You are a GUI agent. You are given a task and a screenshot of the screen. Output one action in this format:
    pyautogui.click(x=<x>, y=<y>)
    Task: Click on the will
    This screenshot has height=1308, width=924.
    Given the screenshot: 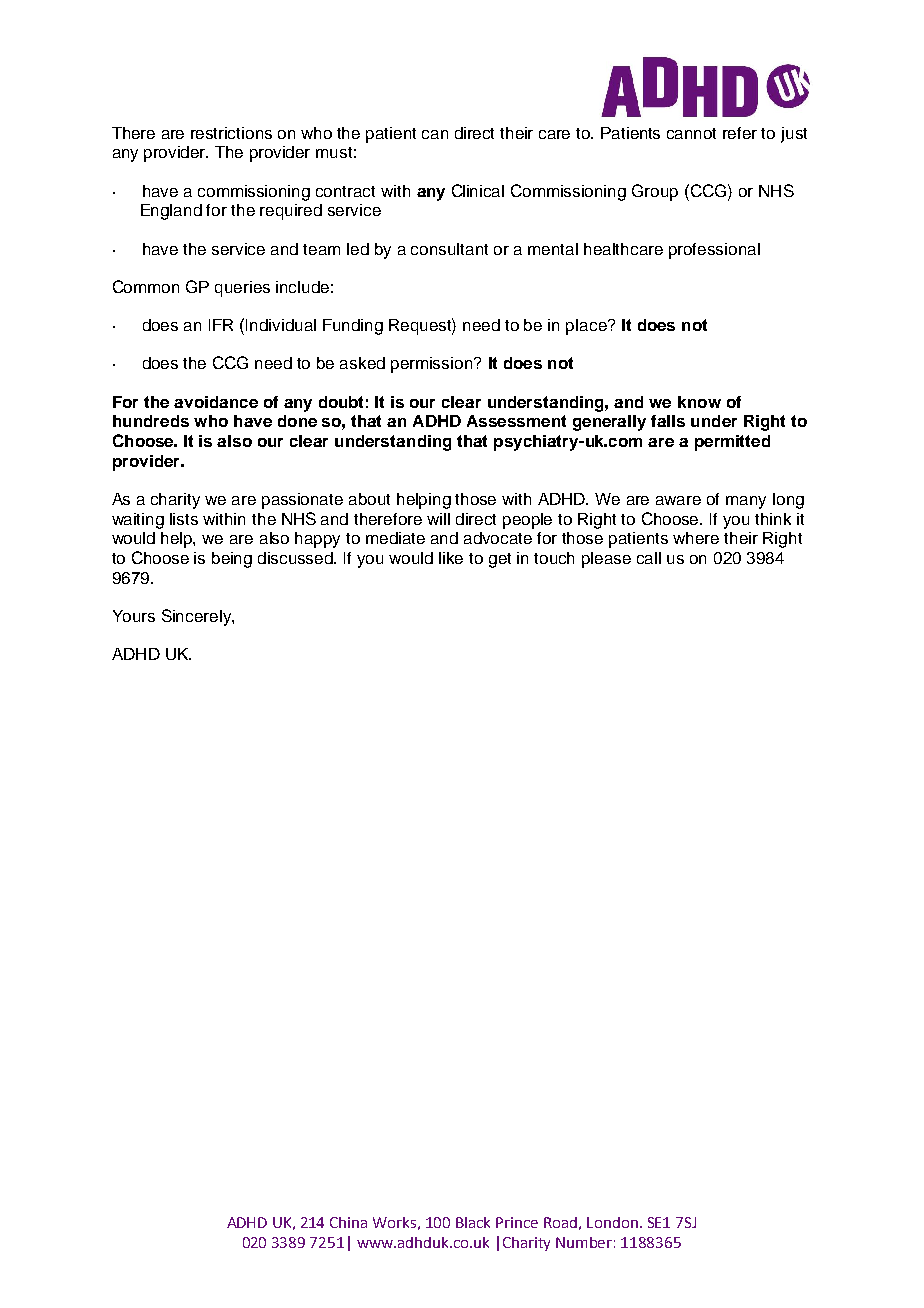 What is the action you would take?
    pyautogui.click(x=438, y=519)
